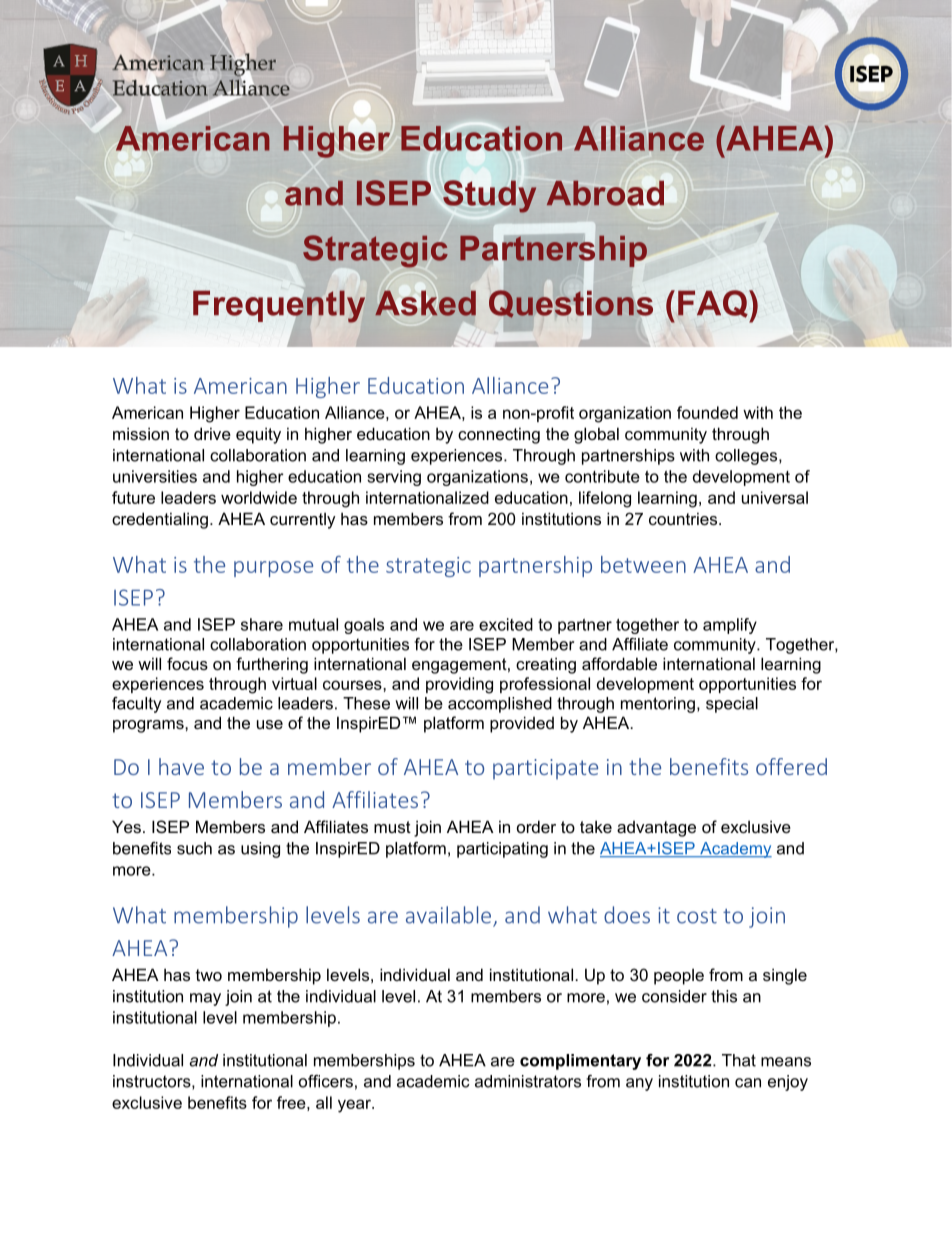 The image size is (952, 1233). I want to click on have, so click(181, 766).
